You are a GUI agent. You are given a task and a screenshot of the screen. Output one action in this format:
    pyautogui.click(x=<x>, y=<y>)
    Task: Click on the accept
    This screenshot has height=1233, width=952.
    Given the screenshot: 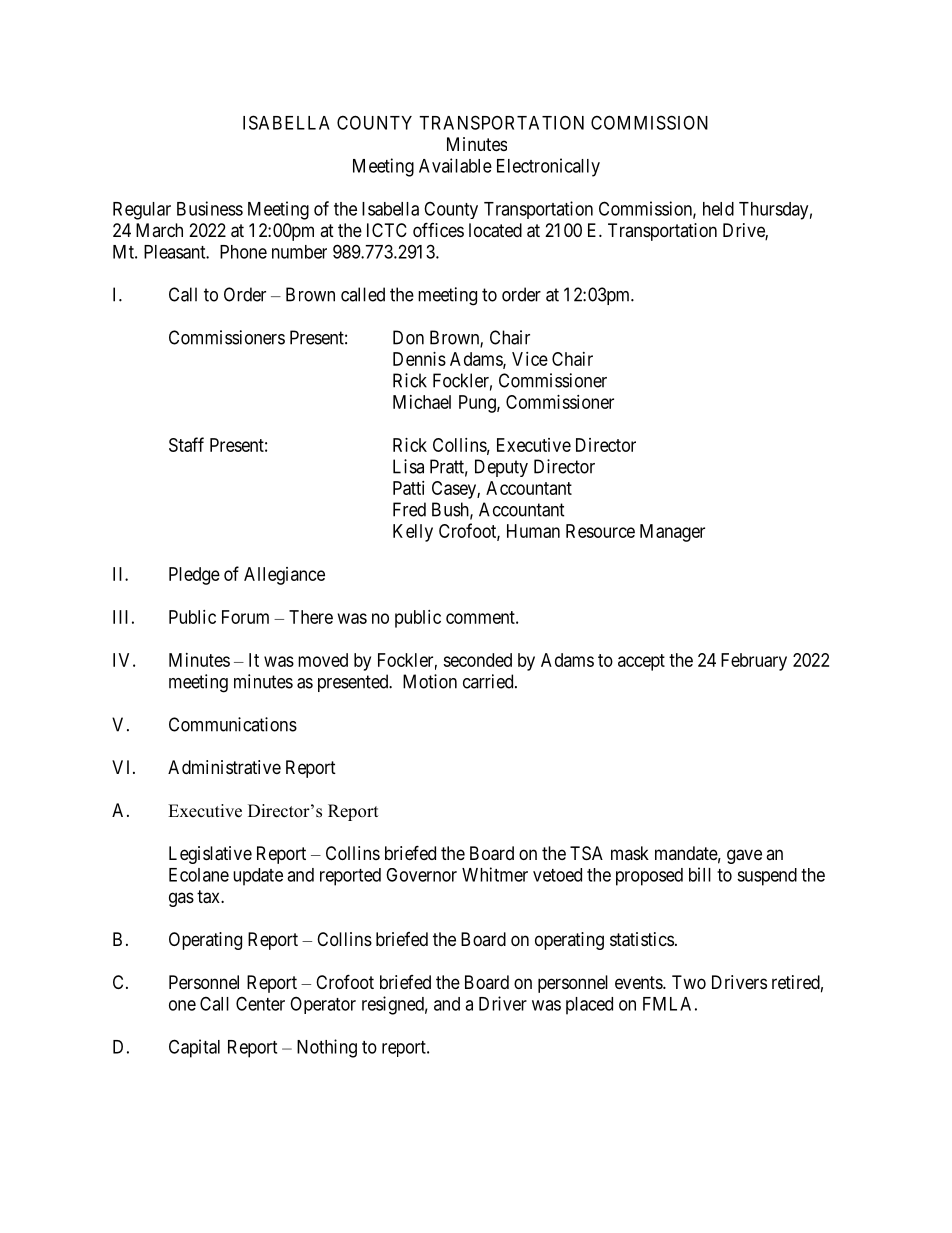 What is the action you would take?
    pyautogui.click(x=641, y=662)
